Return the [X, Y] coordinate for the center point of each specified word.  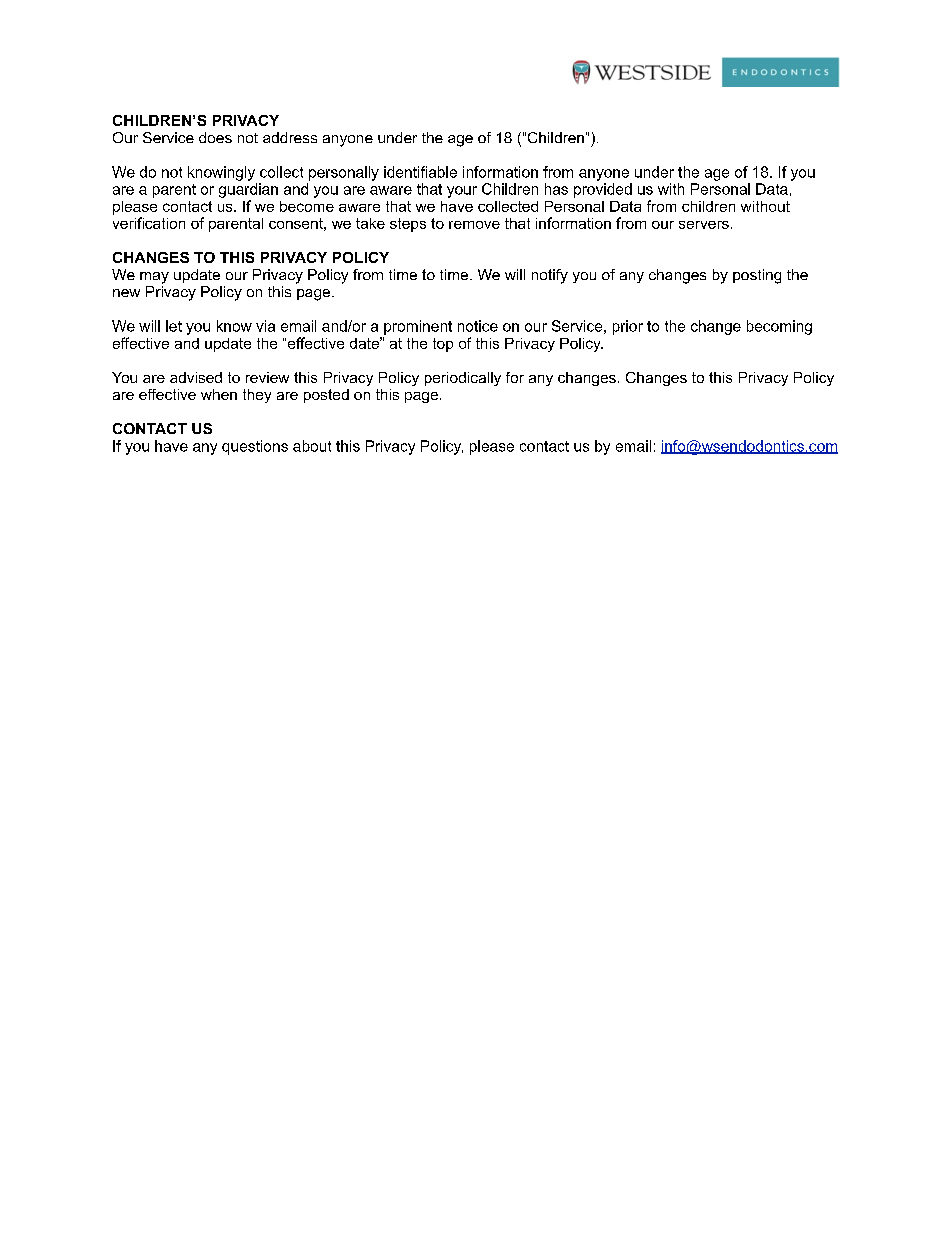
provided [603, 190]
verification [149, 223]
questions [255, 447]
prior [628, 327]
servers [704, 225]
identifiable [420, 172]
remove [474, 225]
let [174, 326]
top [443, 345]
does [215, 137]
